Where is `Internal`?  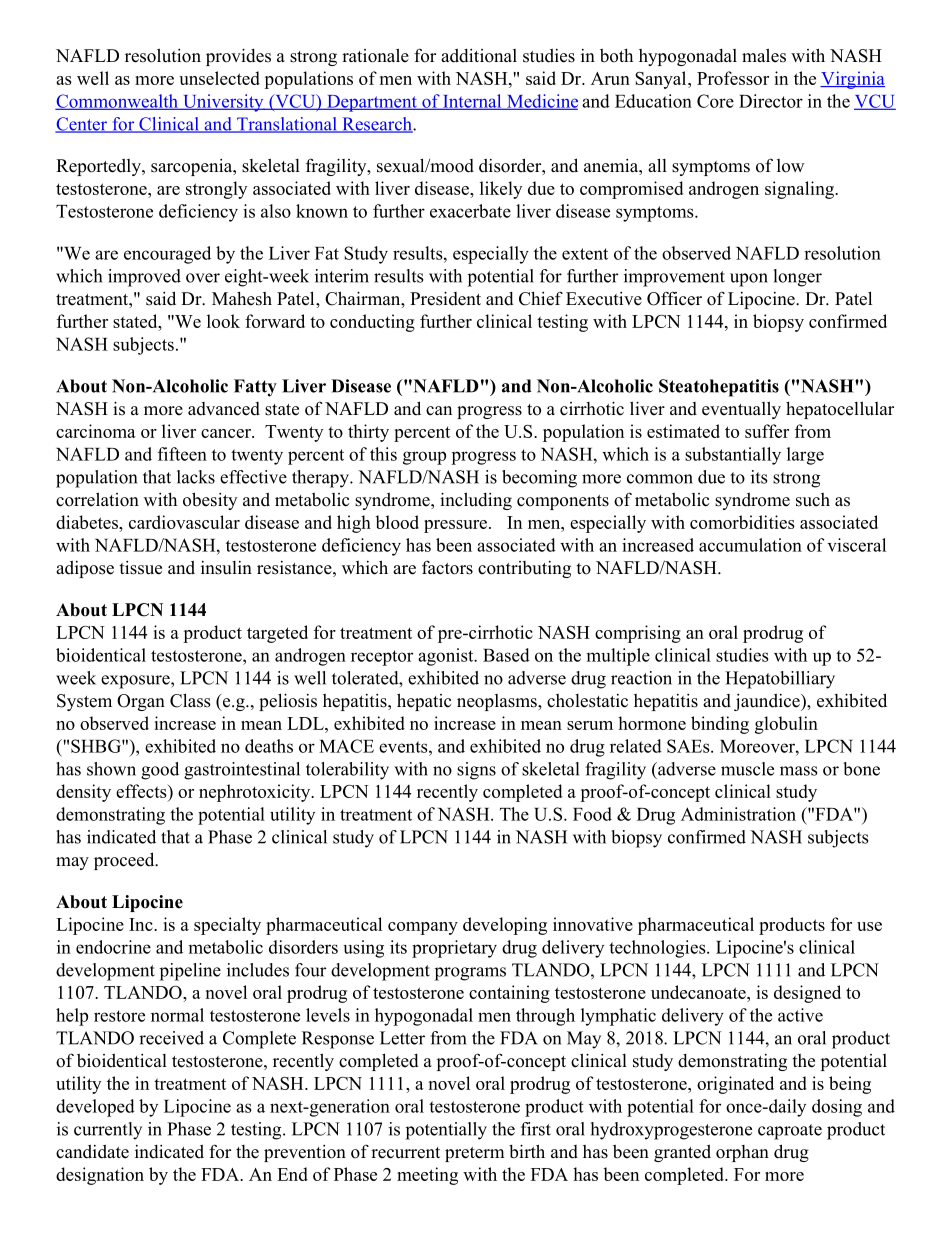 Internal is located at coordinates (472, 102).
